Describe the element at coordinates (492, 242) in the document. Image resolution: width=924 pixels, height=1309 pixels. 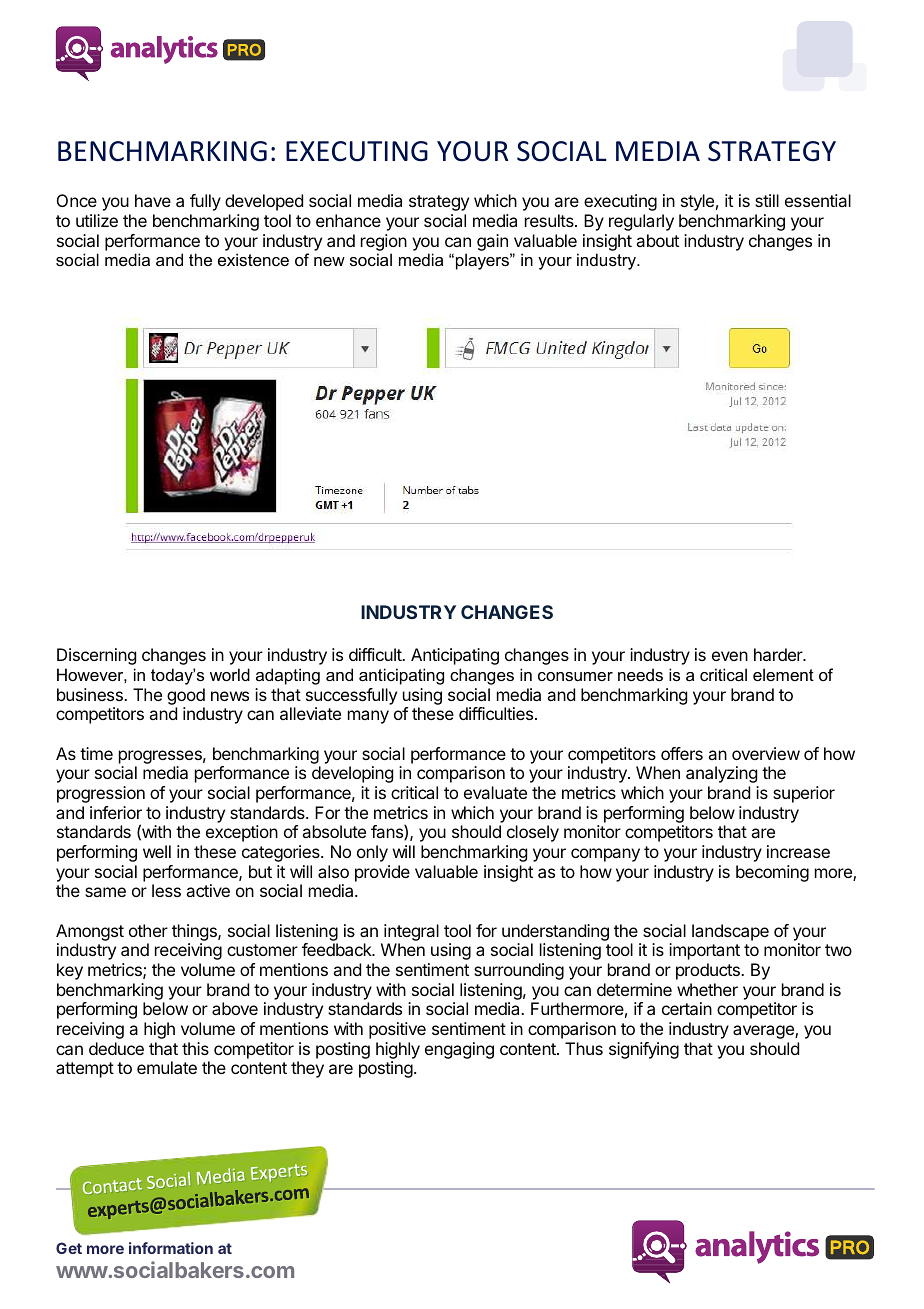
I see `gain` at that location.
